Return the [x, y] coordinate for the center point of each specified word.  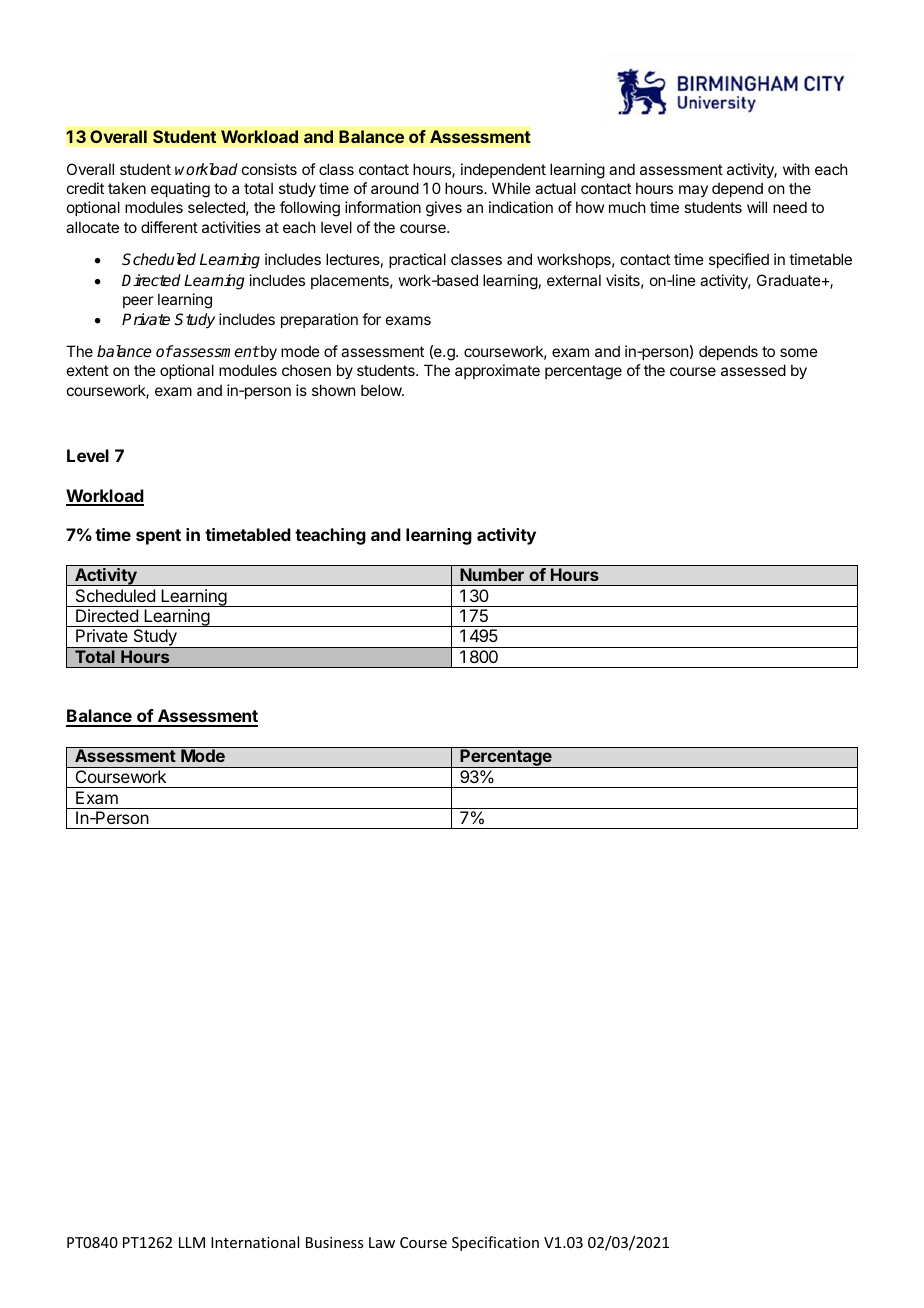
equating [180, 190]
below [382, 390]
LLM [192, 1242]
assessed [753, 370]
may [693, 191]
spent [158, 537]
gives [444, 209]
